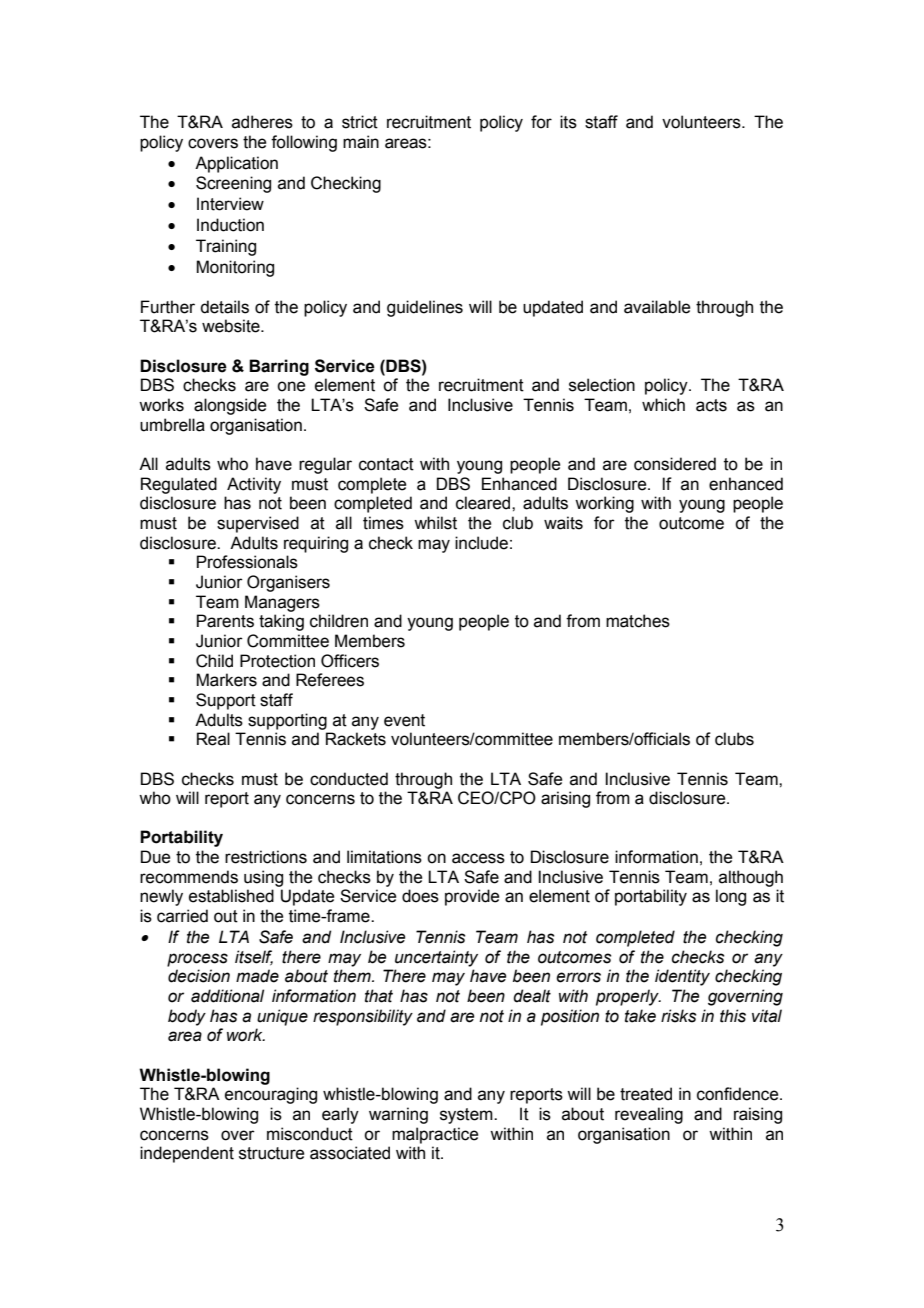  What do you see at coordinates (657, 307) in the image?
I see `available` at bounding box center [657, 307].
